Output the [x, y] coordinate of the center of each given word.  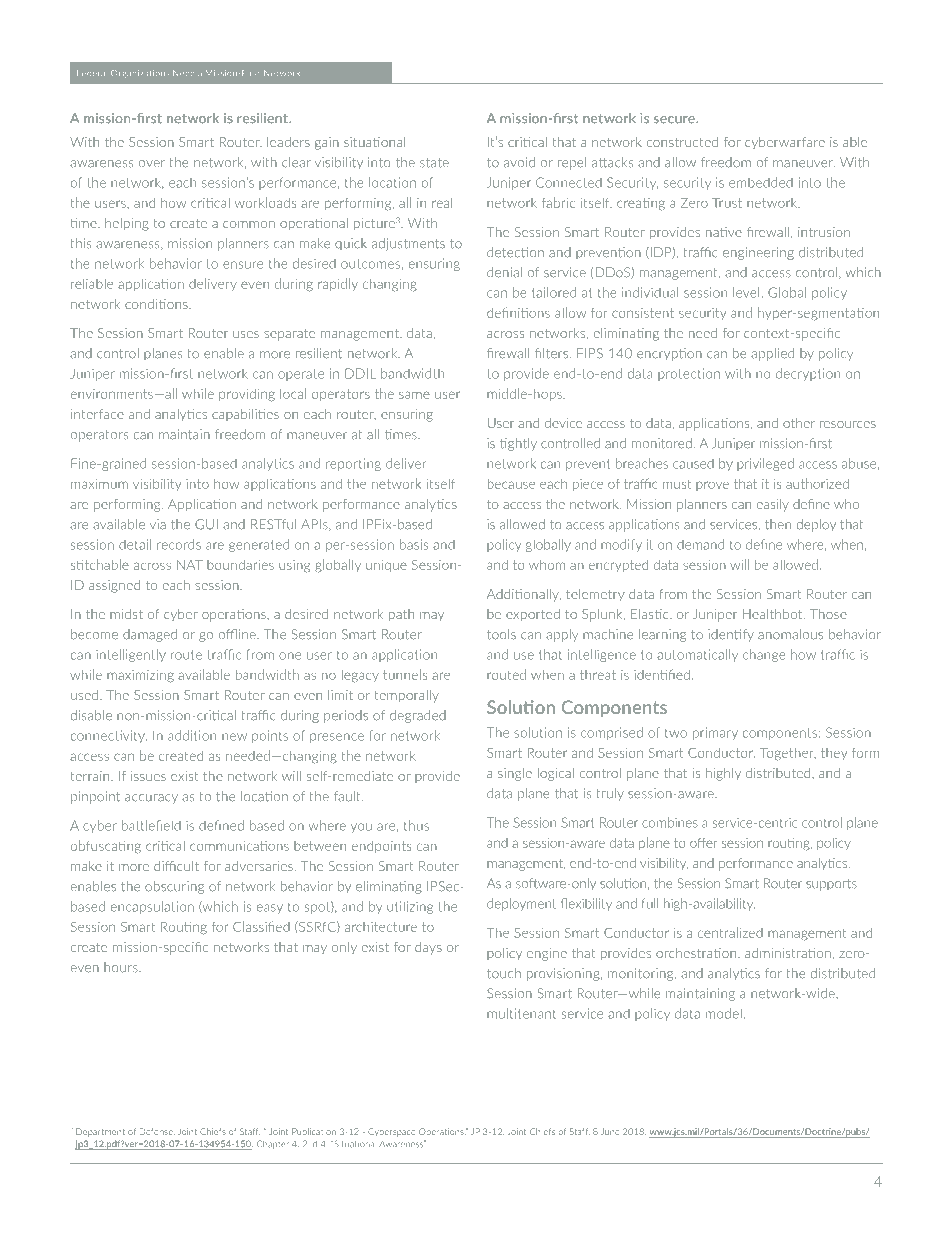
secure [675, 120]
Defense [157, 1131]
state [434, 163]
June [610, 1131]
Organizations [140, 74]
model [724, 1013]
